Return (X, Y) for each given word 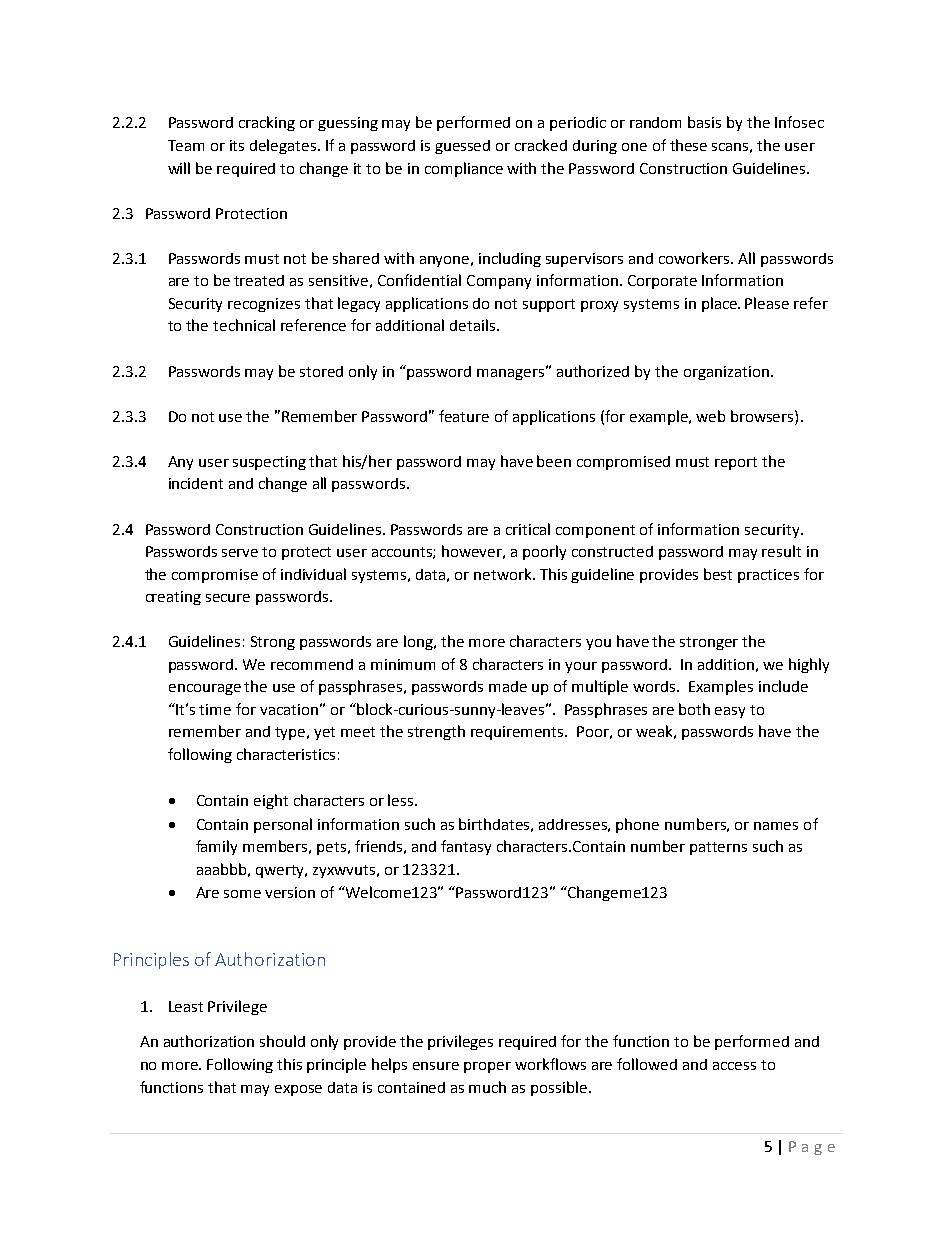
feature (464, 416)
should (282, 1041)
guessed (462, 147)
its (237, 145)
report (736, 463)
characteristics (286, 754)
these (688, 145)
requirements (519, 733)
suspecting (269, 463)
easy (730, 712)
